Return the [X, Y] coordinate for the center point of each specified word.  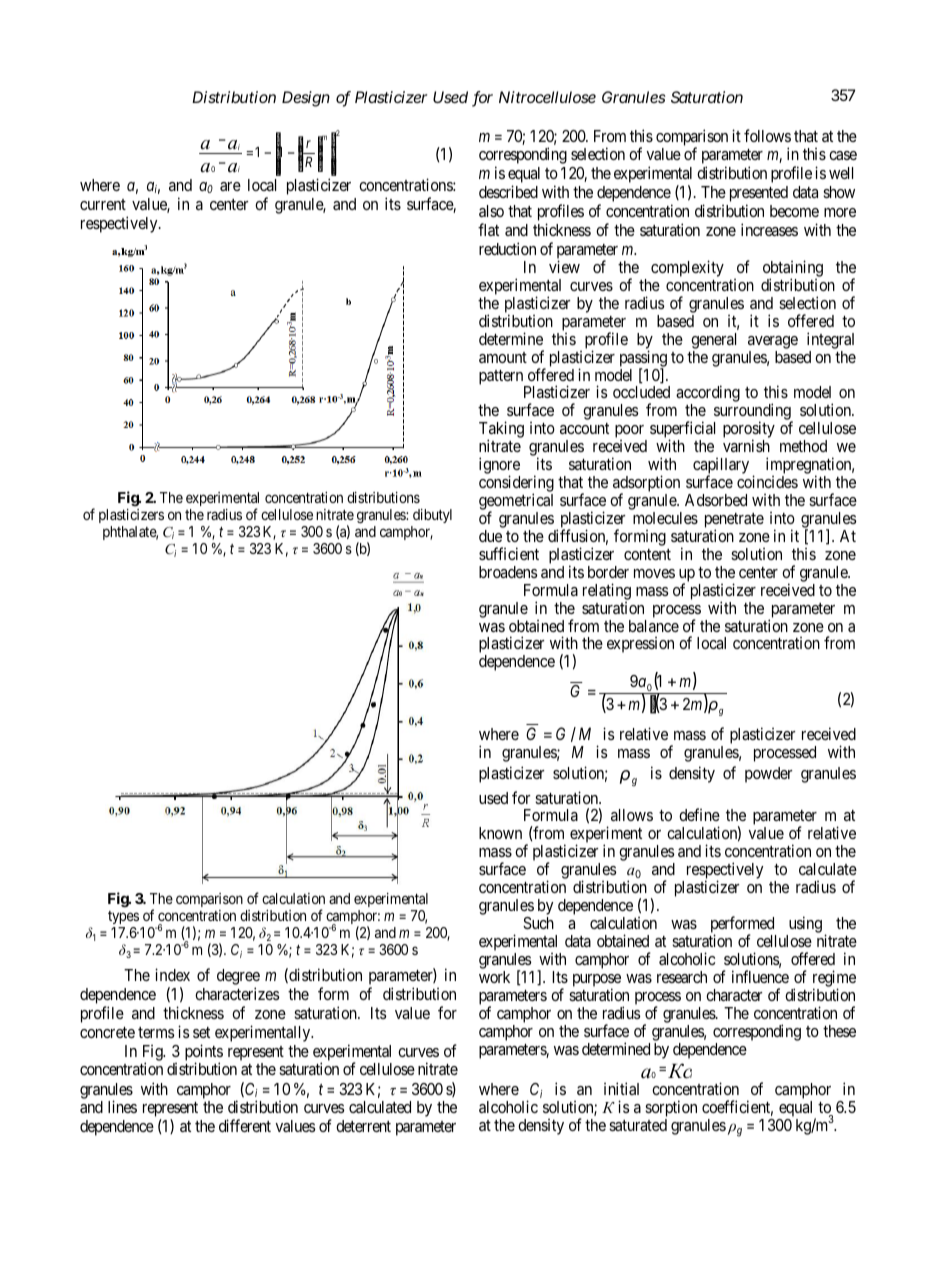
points [204, 1053]
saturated [638, 1125]
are [230, 186]
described [508, 191]
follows [767, 135]
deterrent [363, 1126]
